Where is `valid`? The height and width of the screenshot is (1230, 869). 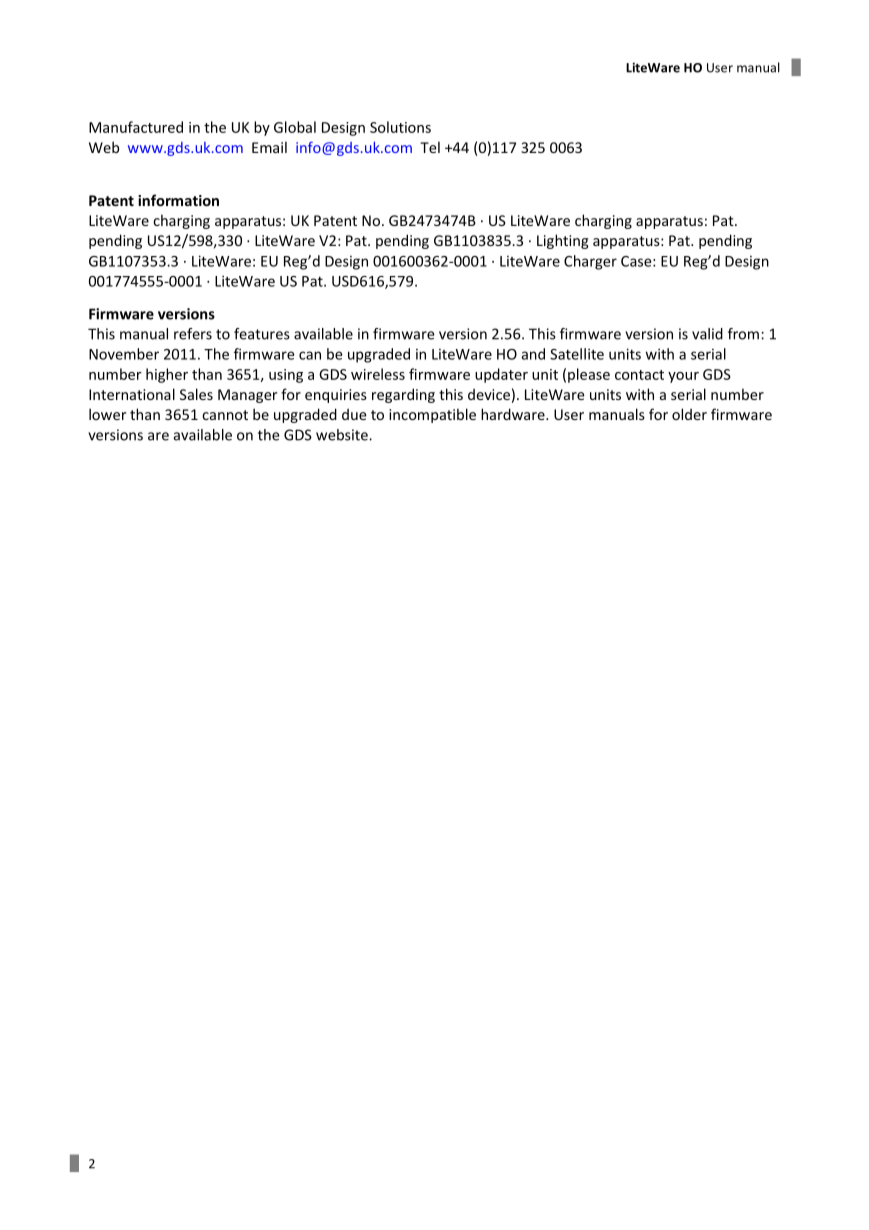 valid is located at coordinates (707, 334).
